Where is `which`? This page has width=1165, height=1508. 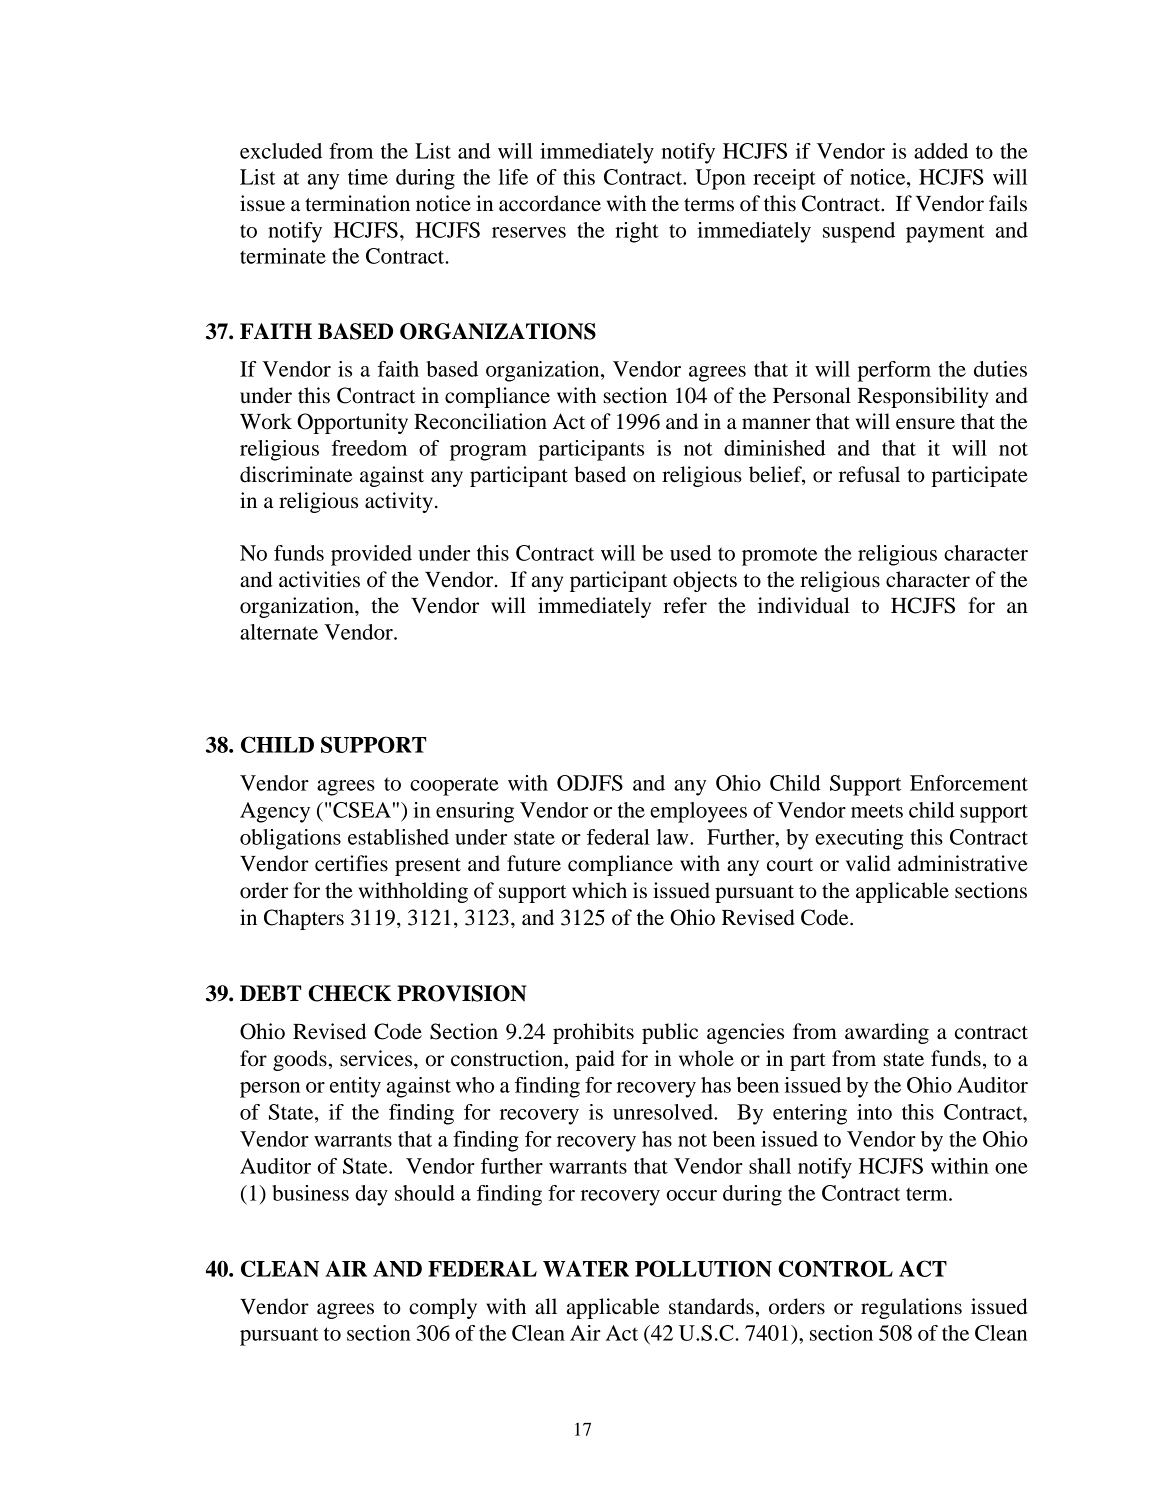
which is located at coordinates (599, 890).
